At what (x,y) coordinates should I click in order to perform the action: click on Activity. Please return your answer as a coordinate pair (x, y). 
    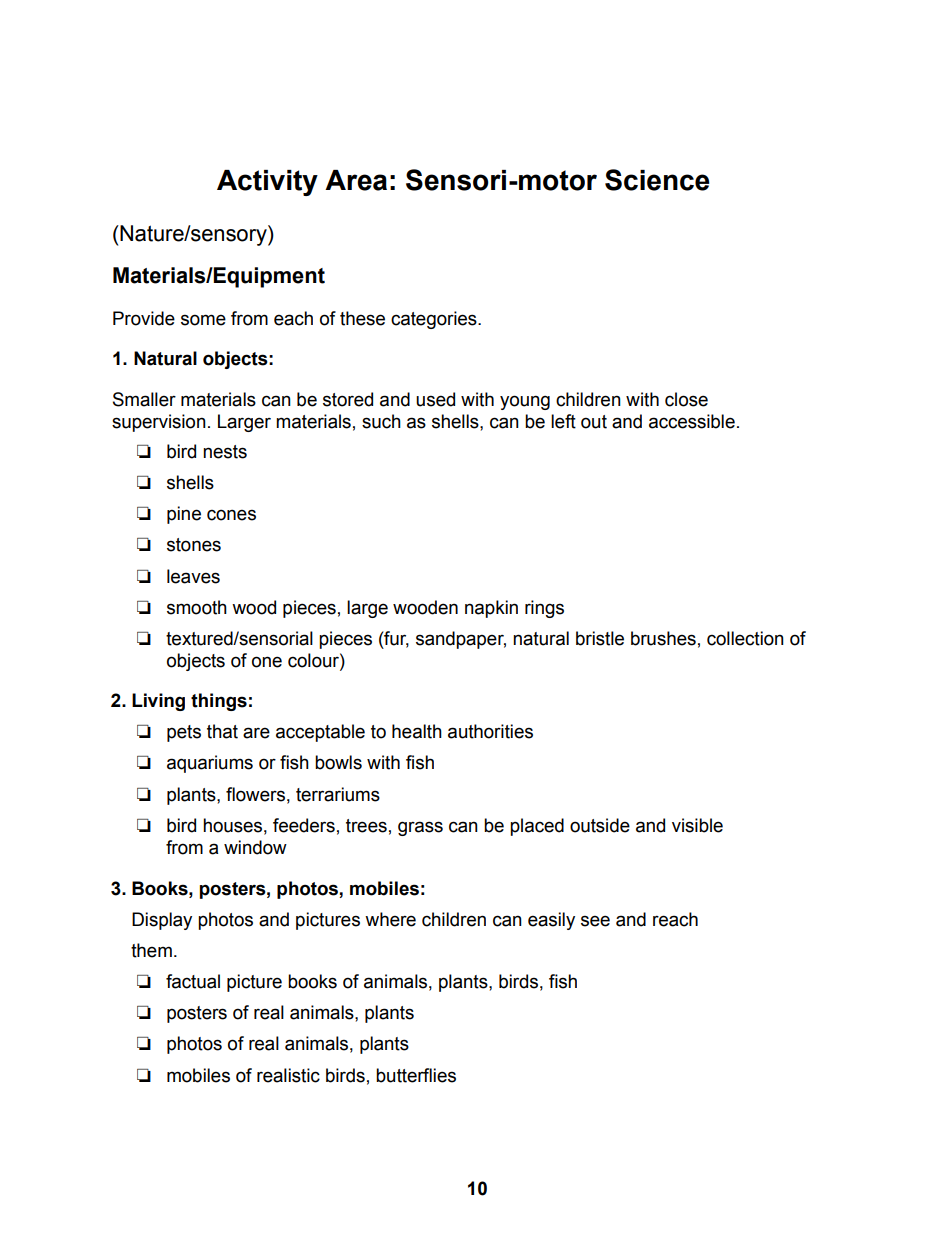
    Looking at the image, I should click on (267, 183).
